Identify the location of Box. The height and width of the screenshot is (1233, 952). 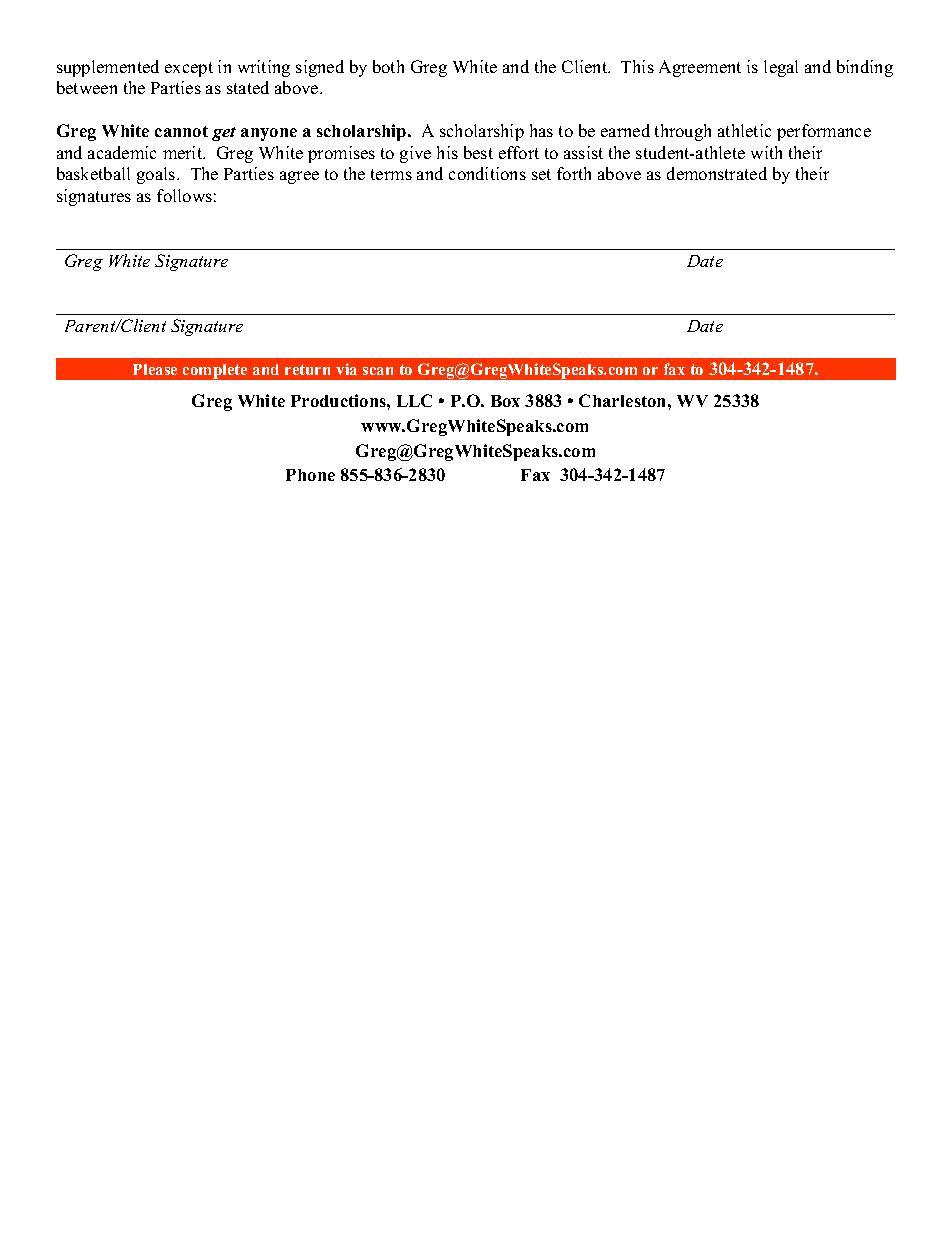
(505, 401).
